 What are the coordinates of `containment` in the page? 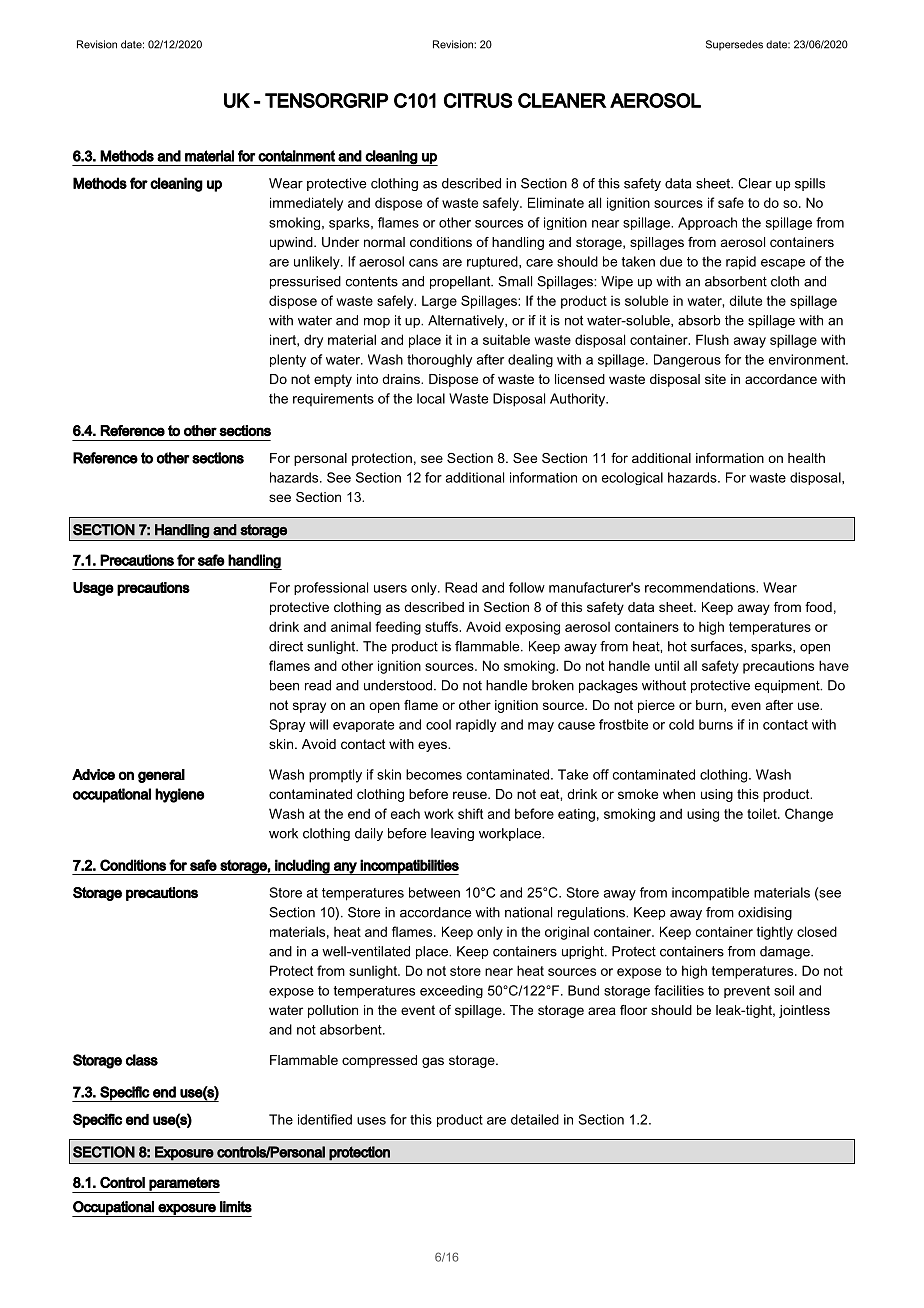 It's located at (296, 156).
